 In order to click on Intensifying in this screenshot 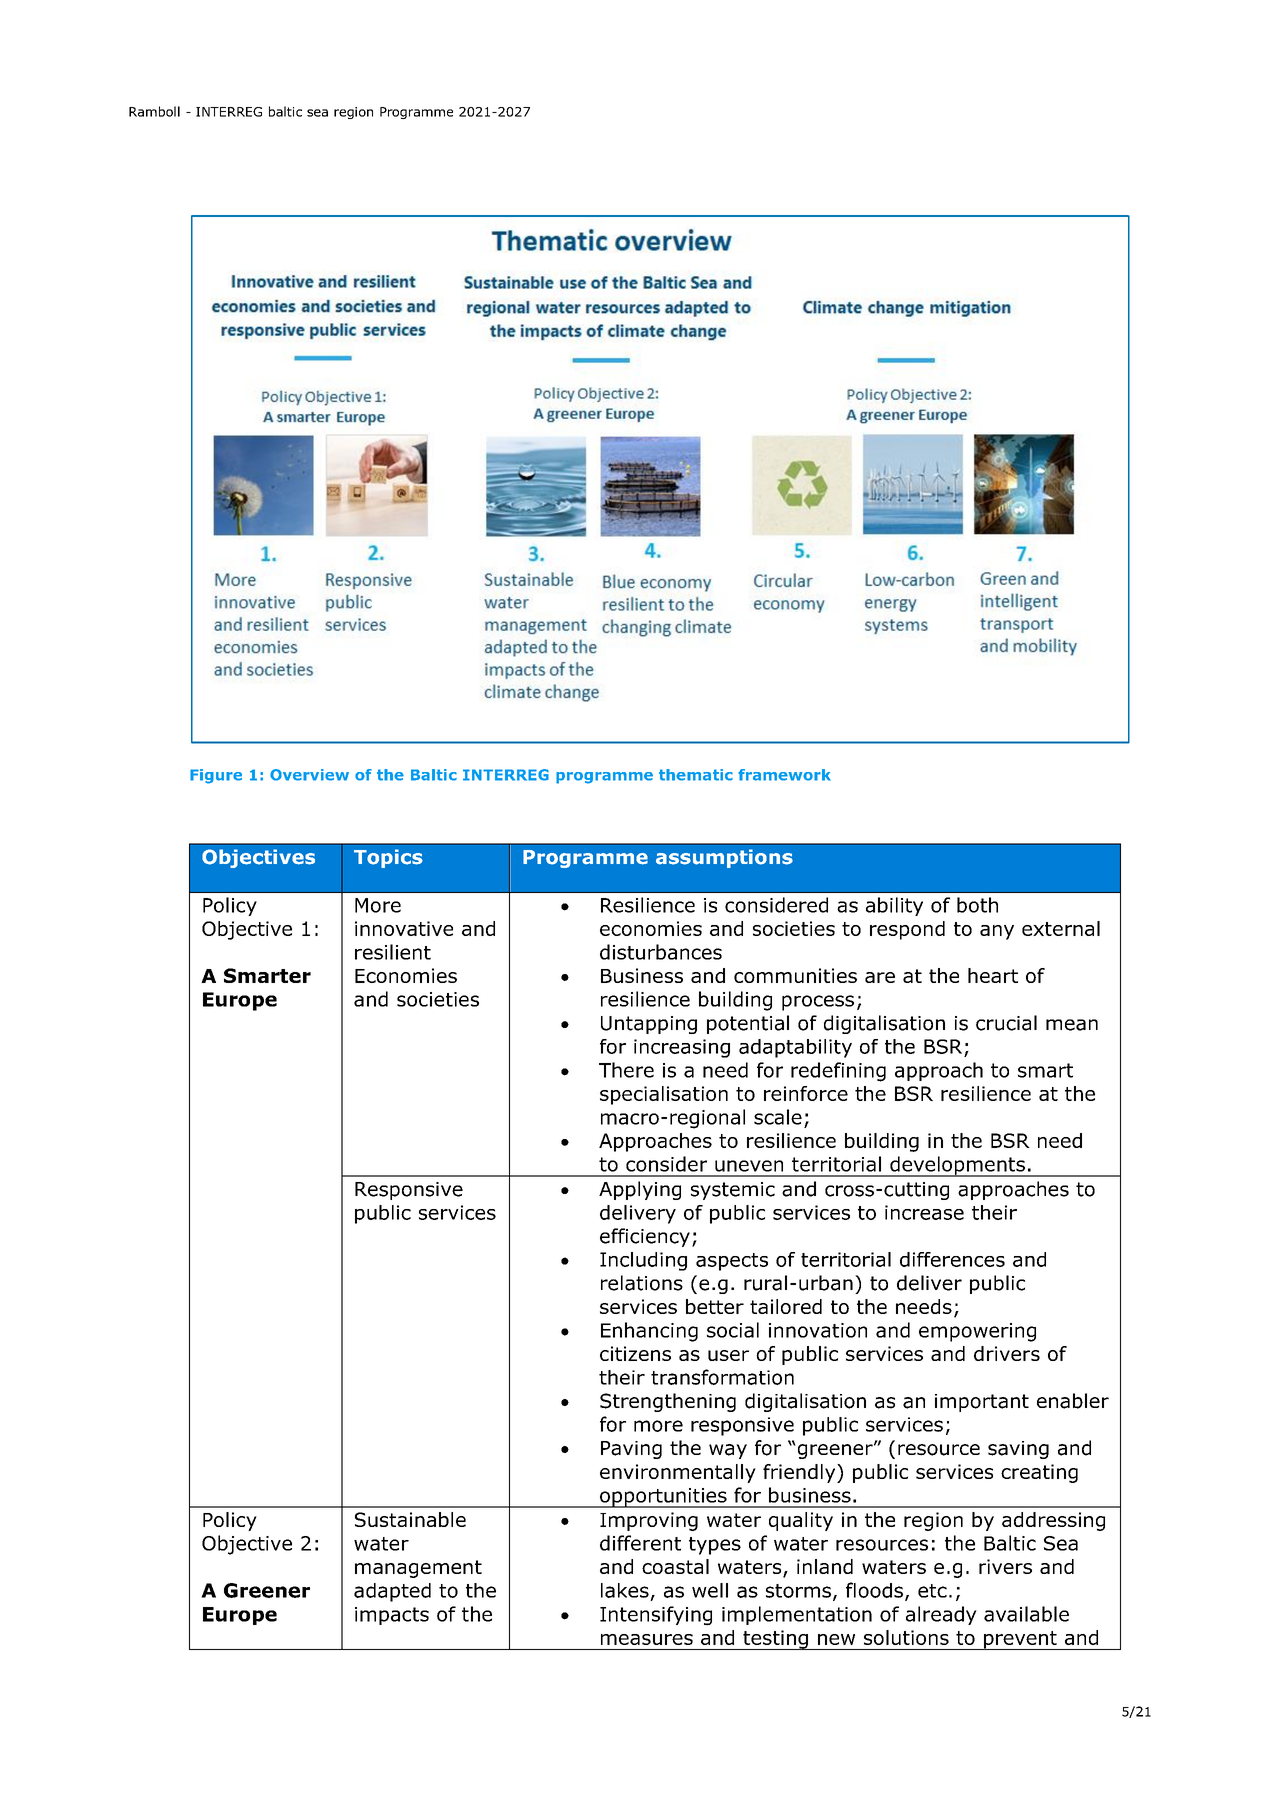, I will do `click(656, 1616)`.
